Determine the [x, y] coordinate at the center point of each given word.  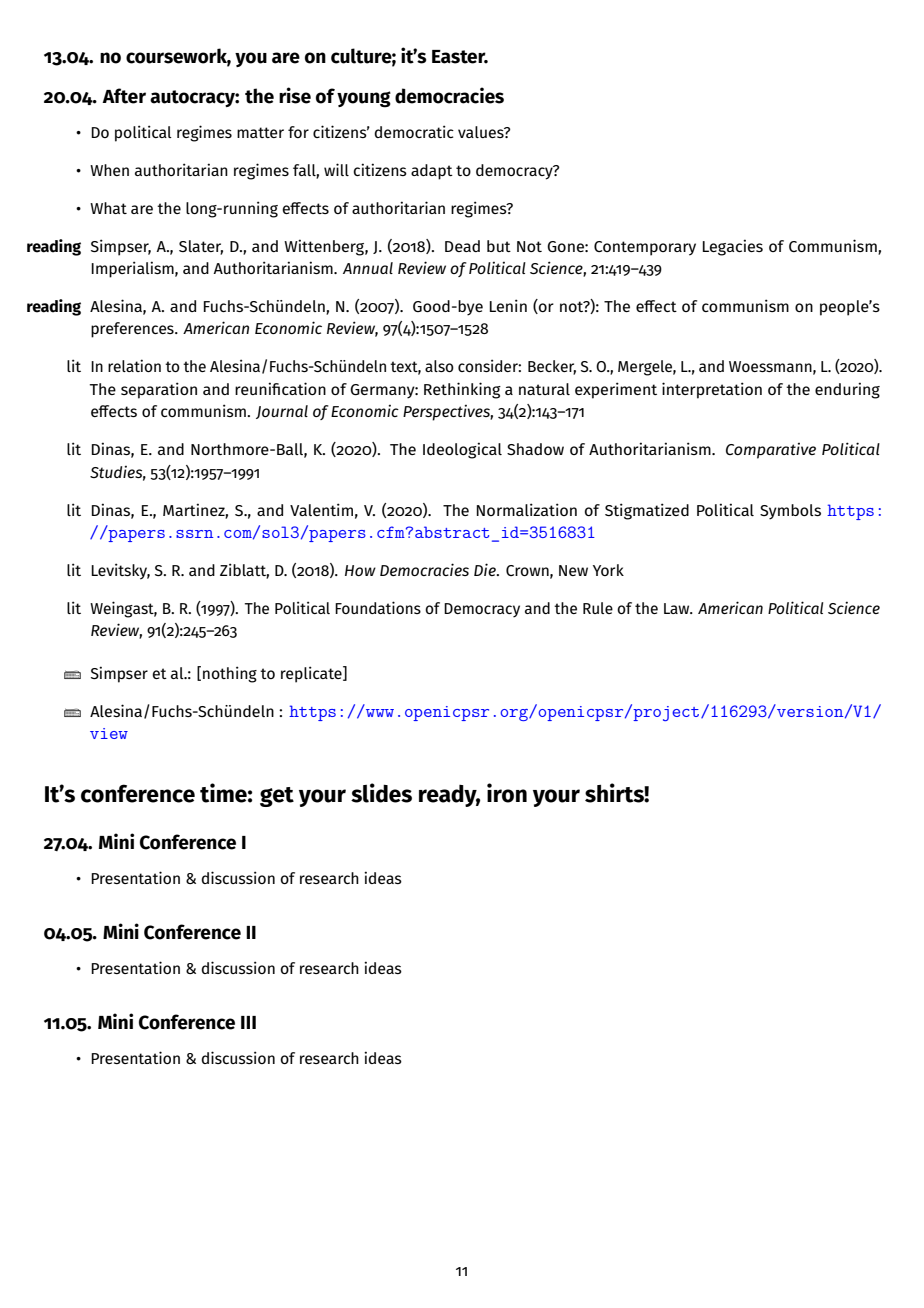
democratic [414, 131]
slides [381, 793]
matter [260, 132]
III [248, 1022]
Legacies [733, 247]
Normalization [527, 509]
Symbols [790, 512]
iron [507, 793]
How [360, 570]
